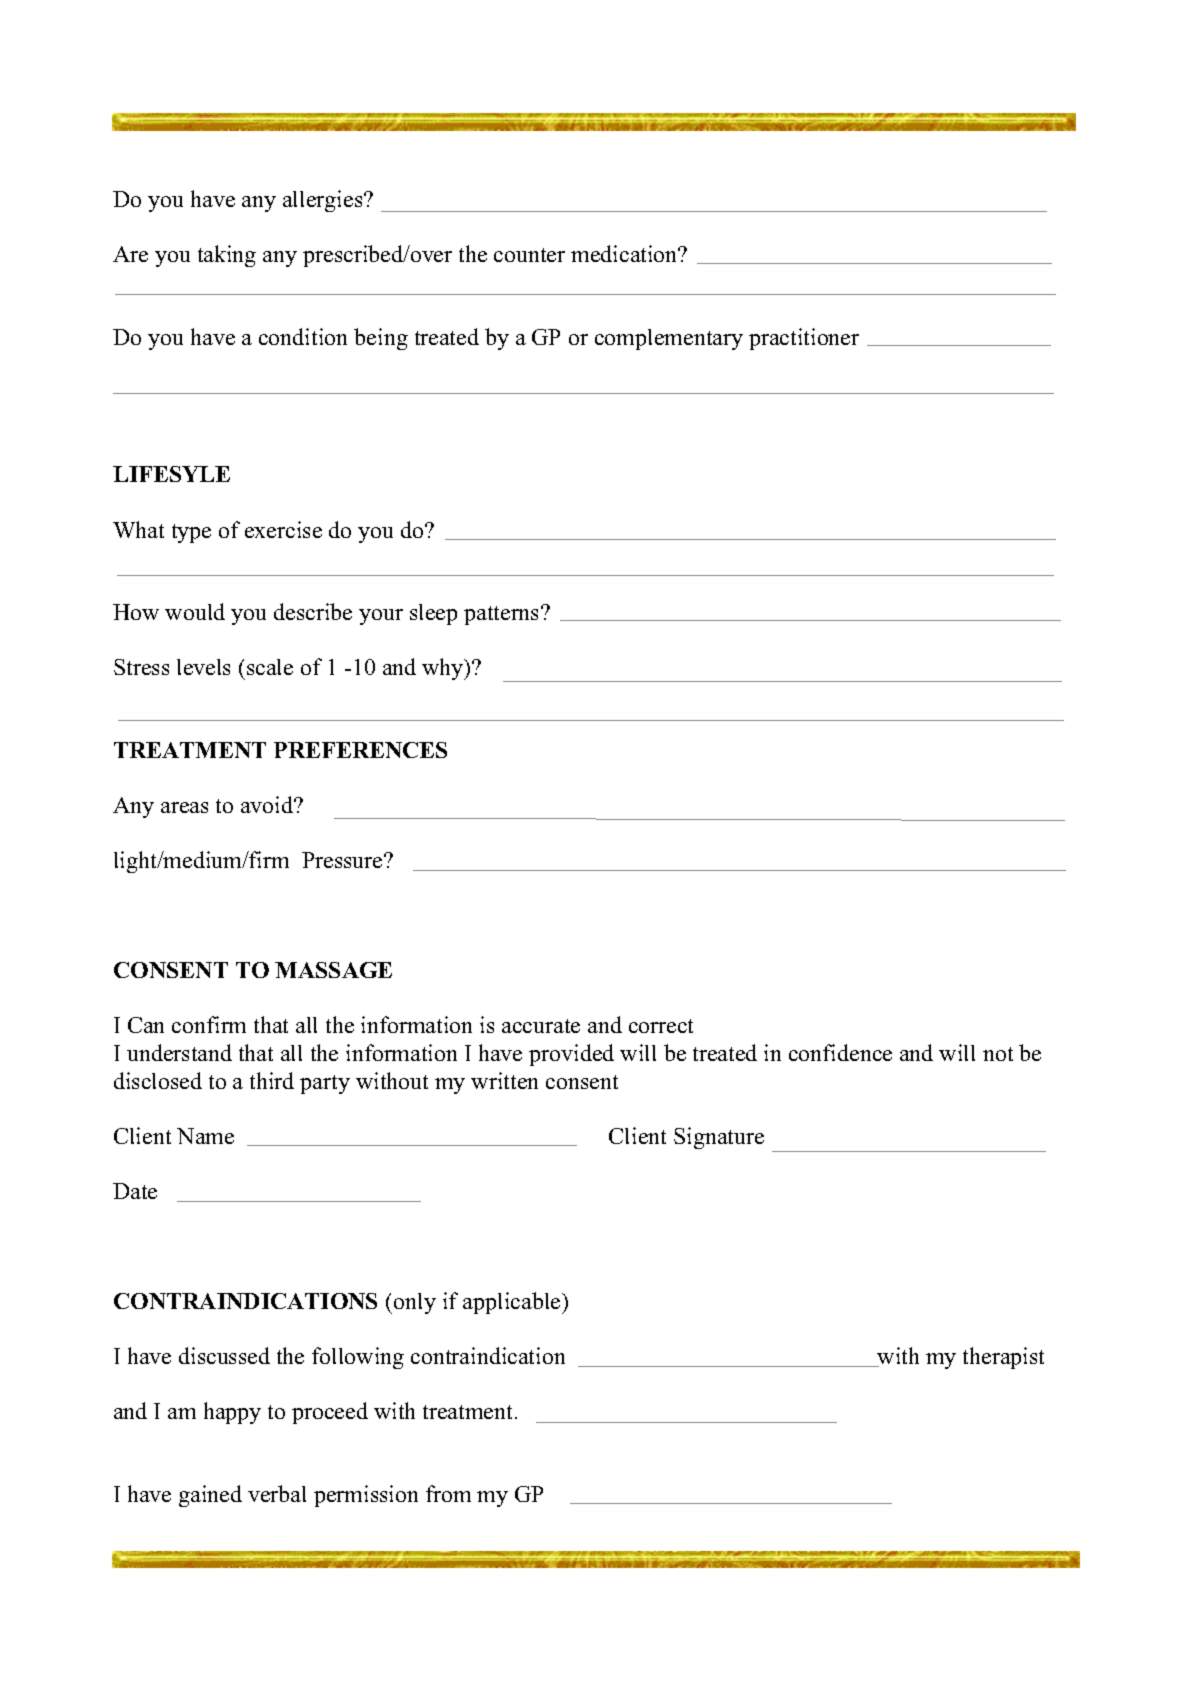 This document has width=1188, height=1681. Describe the element at coordinates (804, 339) in the document. I see `practitioner` at that location.
